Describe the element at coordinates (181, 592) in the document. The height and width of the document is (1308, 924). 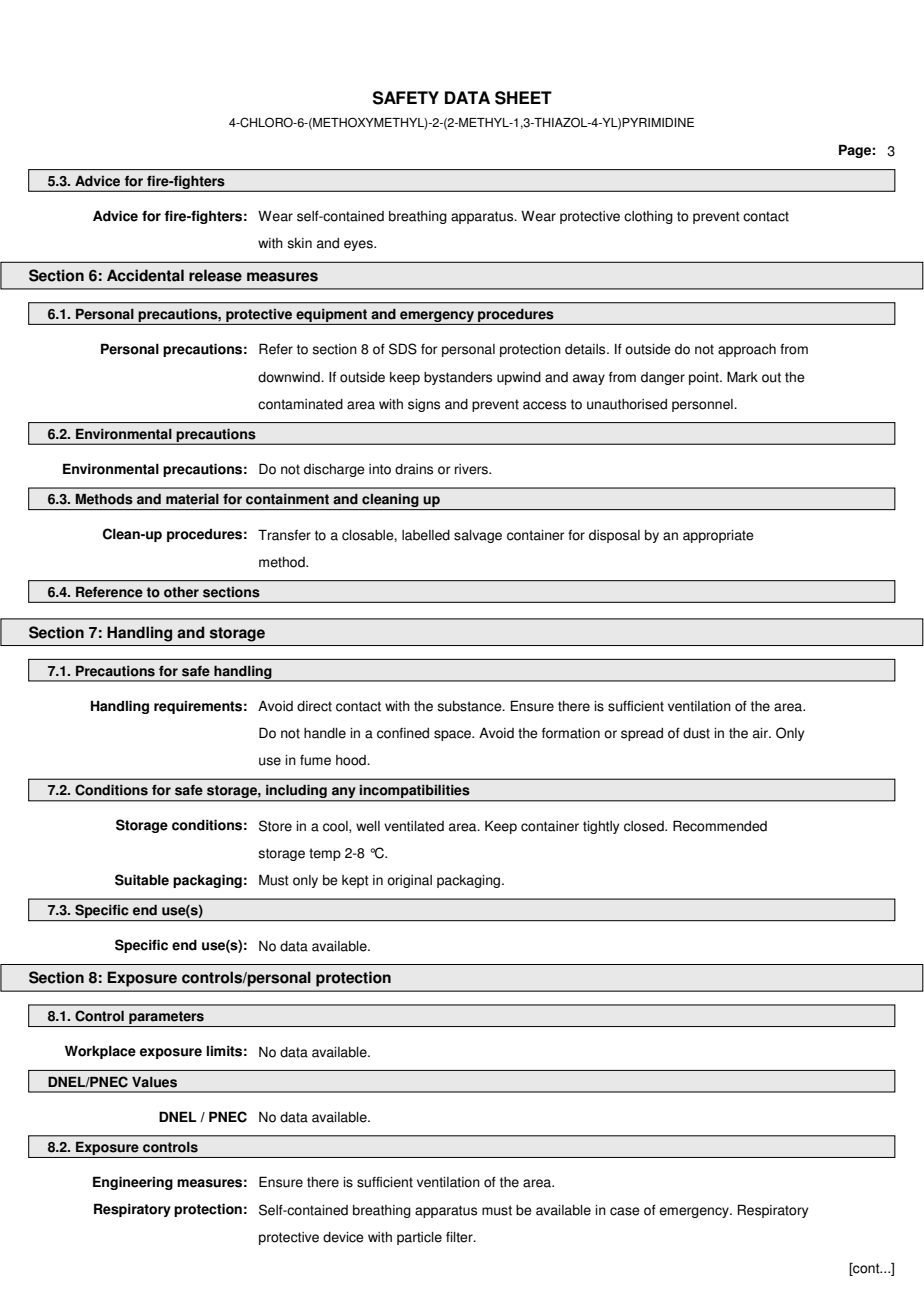
I see `other` at that location.
